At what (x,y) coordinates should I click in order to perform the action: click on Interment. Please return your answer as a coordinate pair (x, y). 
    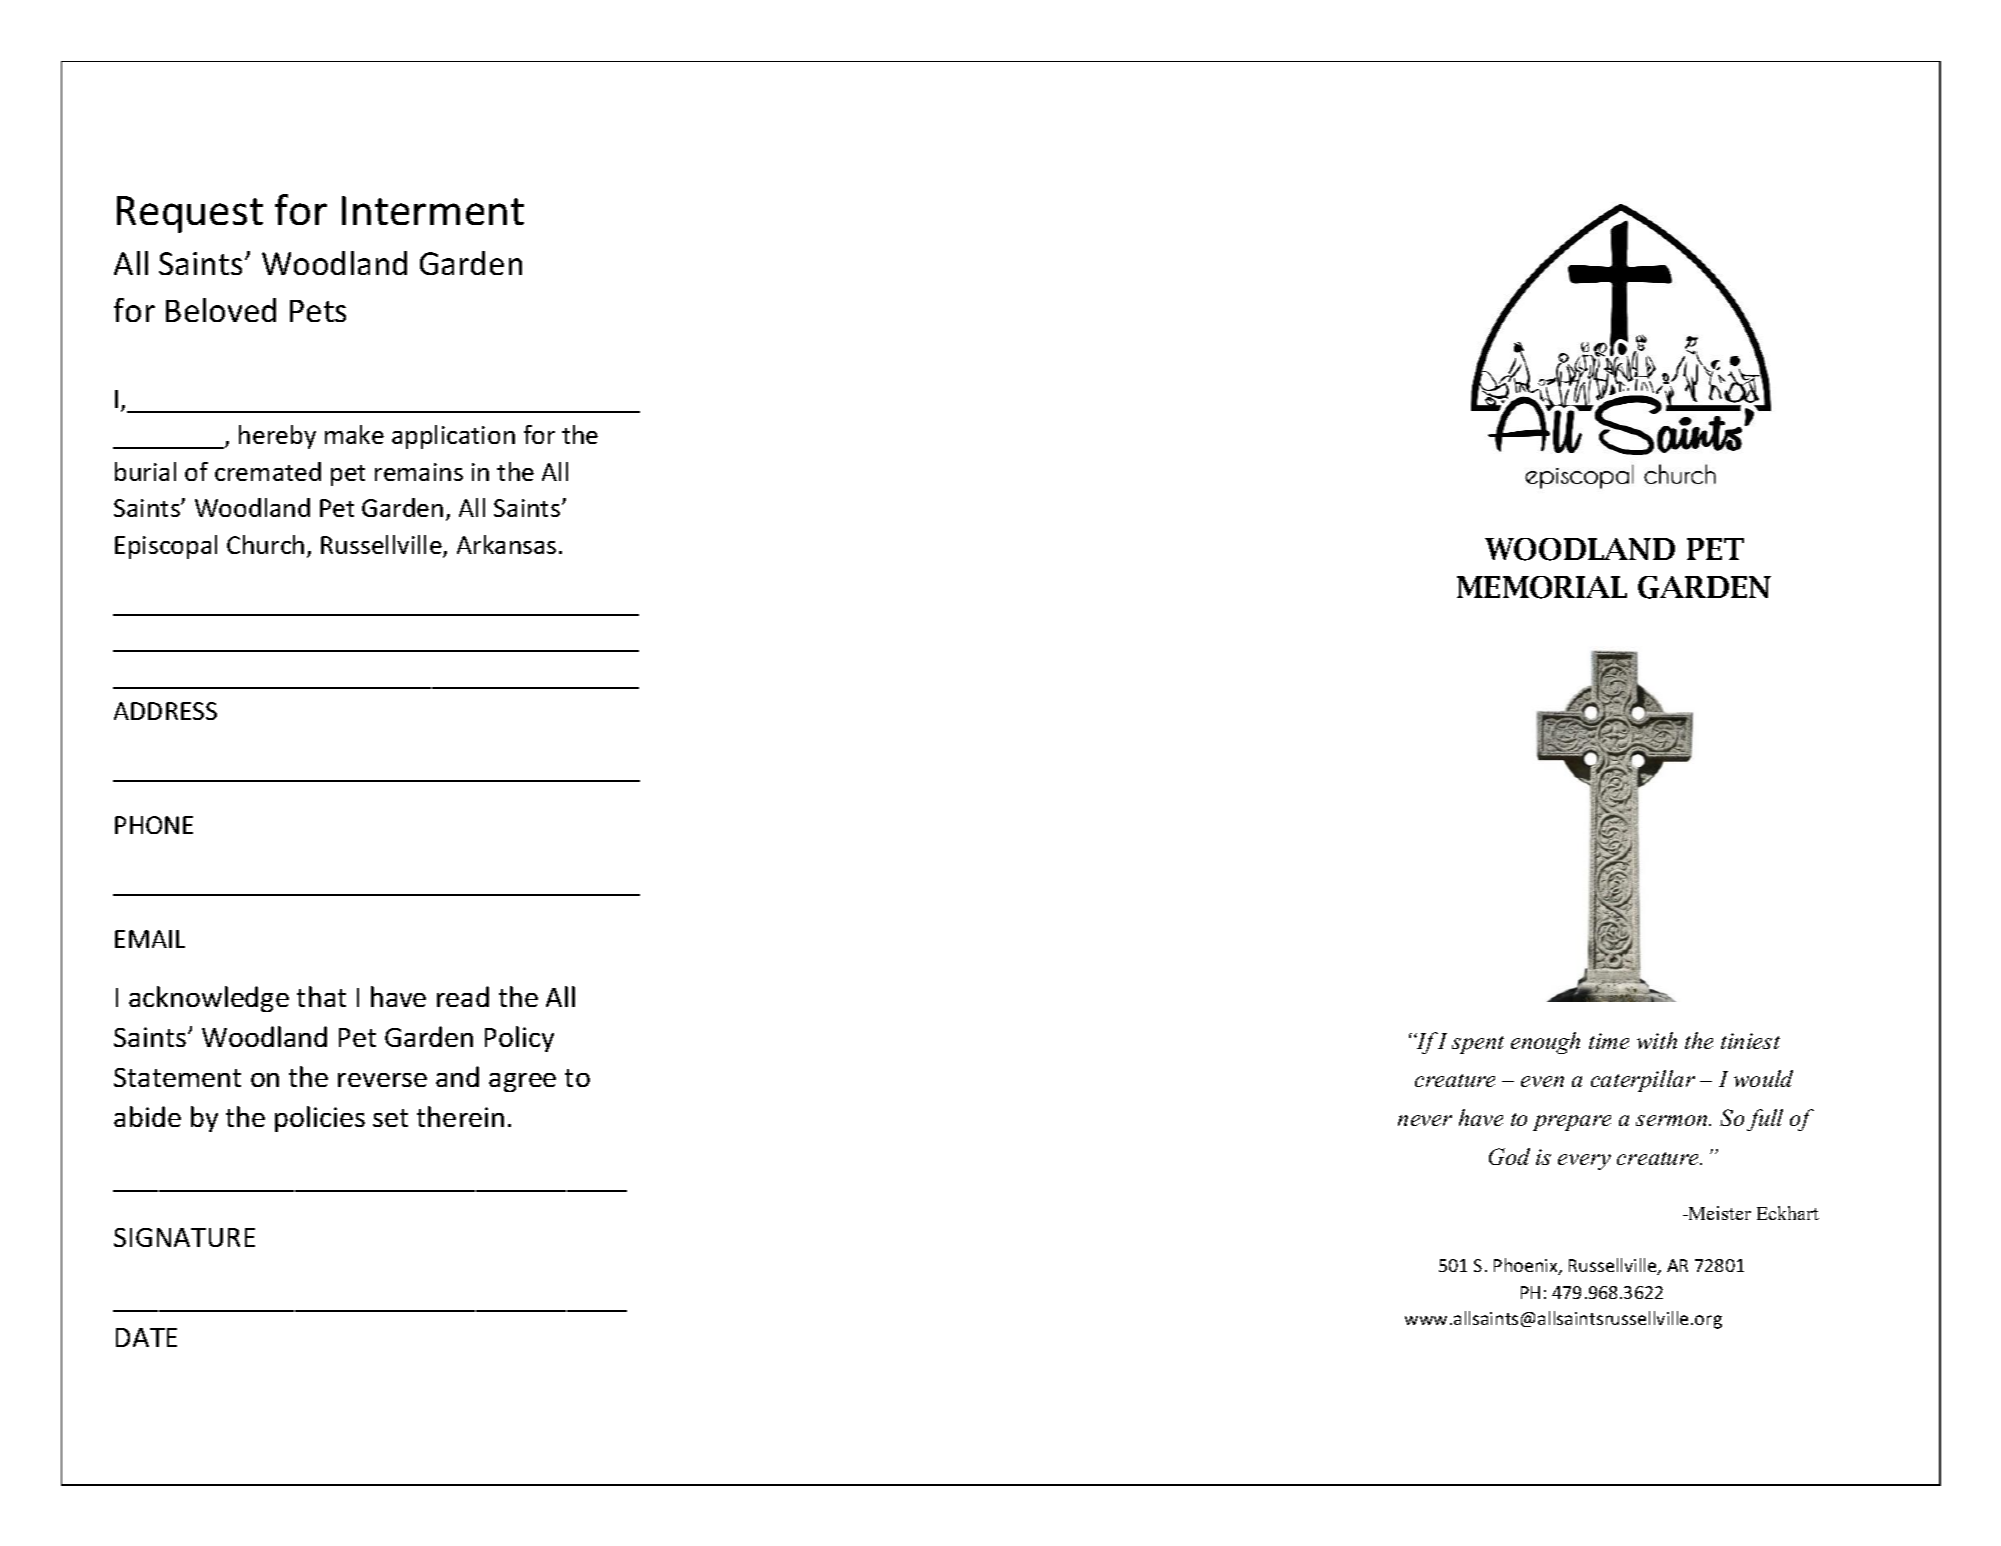
    Looking at the image, I should click on (433, 210).
